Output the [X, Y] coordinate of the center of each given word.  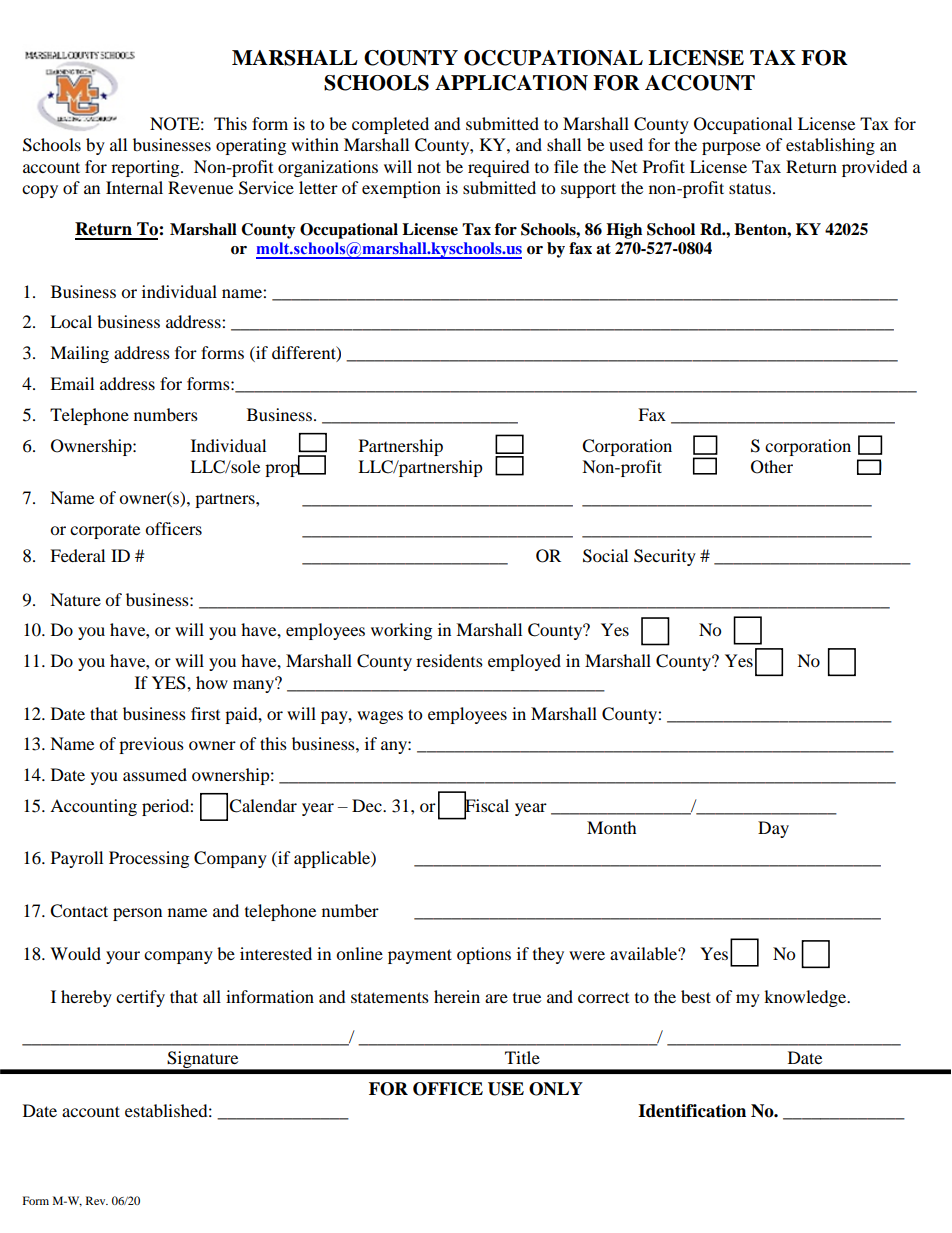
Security [665, 557]
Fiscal [486, 806]
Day [773, 829]
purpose [731, 148]
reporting [146, 168]
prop [283, 469]
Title [522, 1057]
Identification [692, 1111]
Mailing [79, 354]
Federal [77, 555]
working [401, 631]
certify [140, 998]
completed [390, 125]
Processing [149, 859]
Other [772, 467]
